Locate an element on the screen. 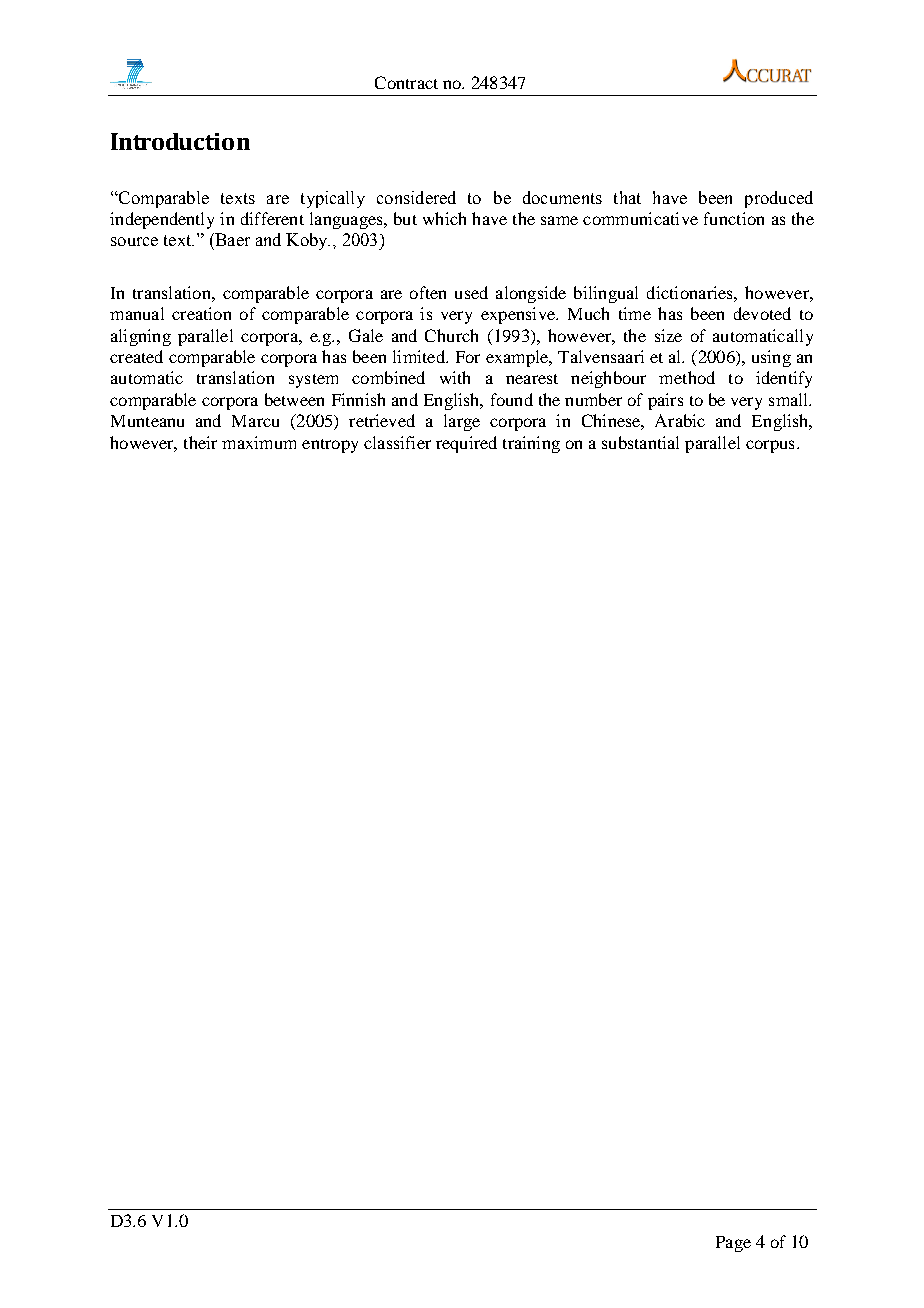  Arabic is located at coordinates (680, 420).
